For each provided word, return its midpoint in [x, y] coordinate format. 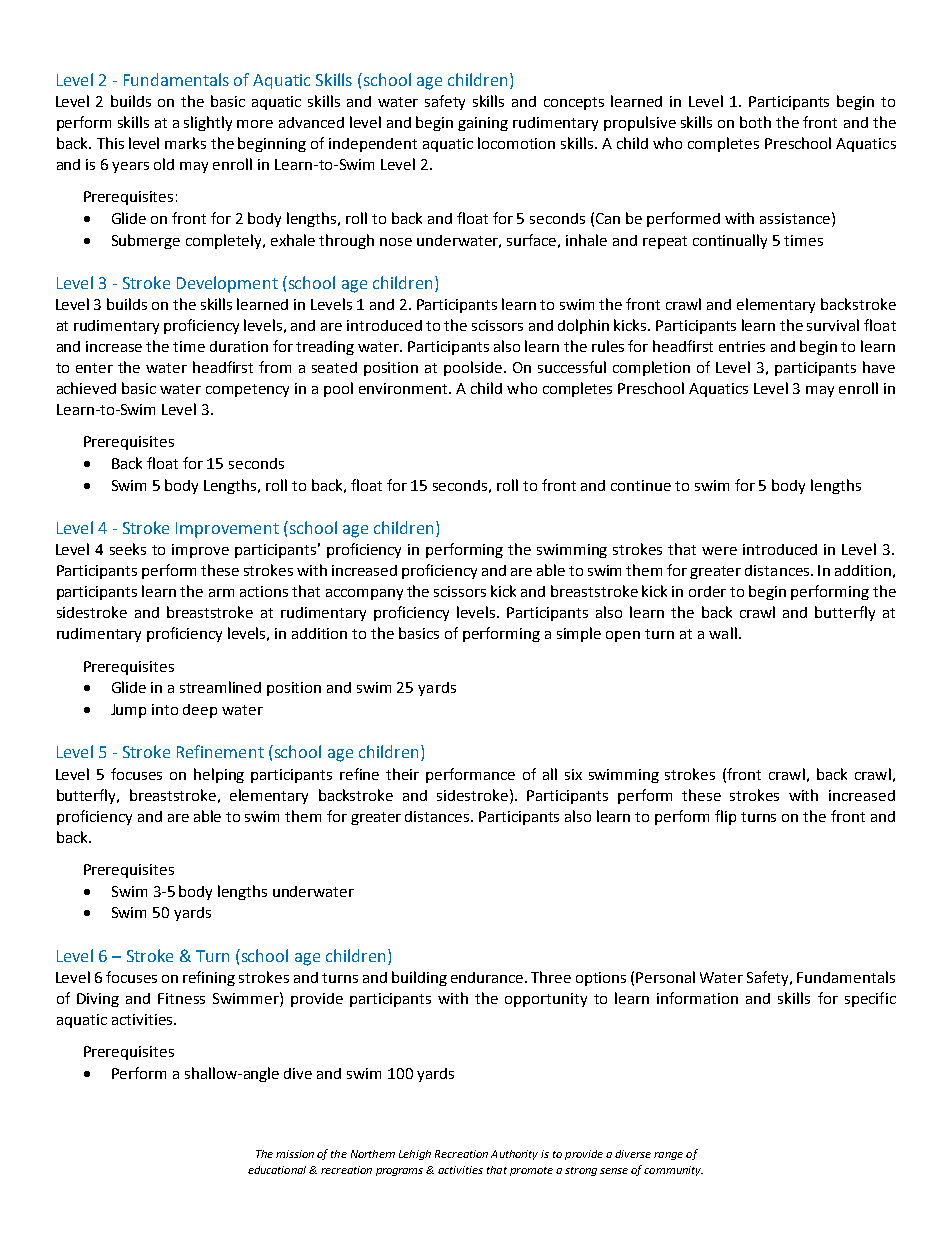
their [402, 774]
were [719, 551]
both [755, 122]
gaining [483, 124]
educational [277, 1170]
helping [219, 775]
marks [185, 143]
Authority [514, 1155]
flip [725, 817]
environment [404, 388]
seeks [128, 549]
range [668, 1156]
